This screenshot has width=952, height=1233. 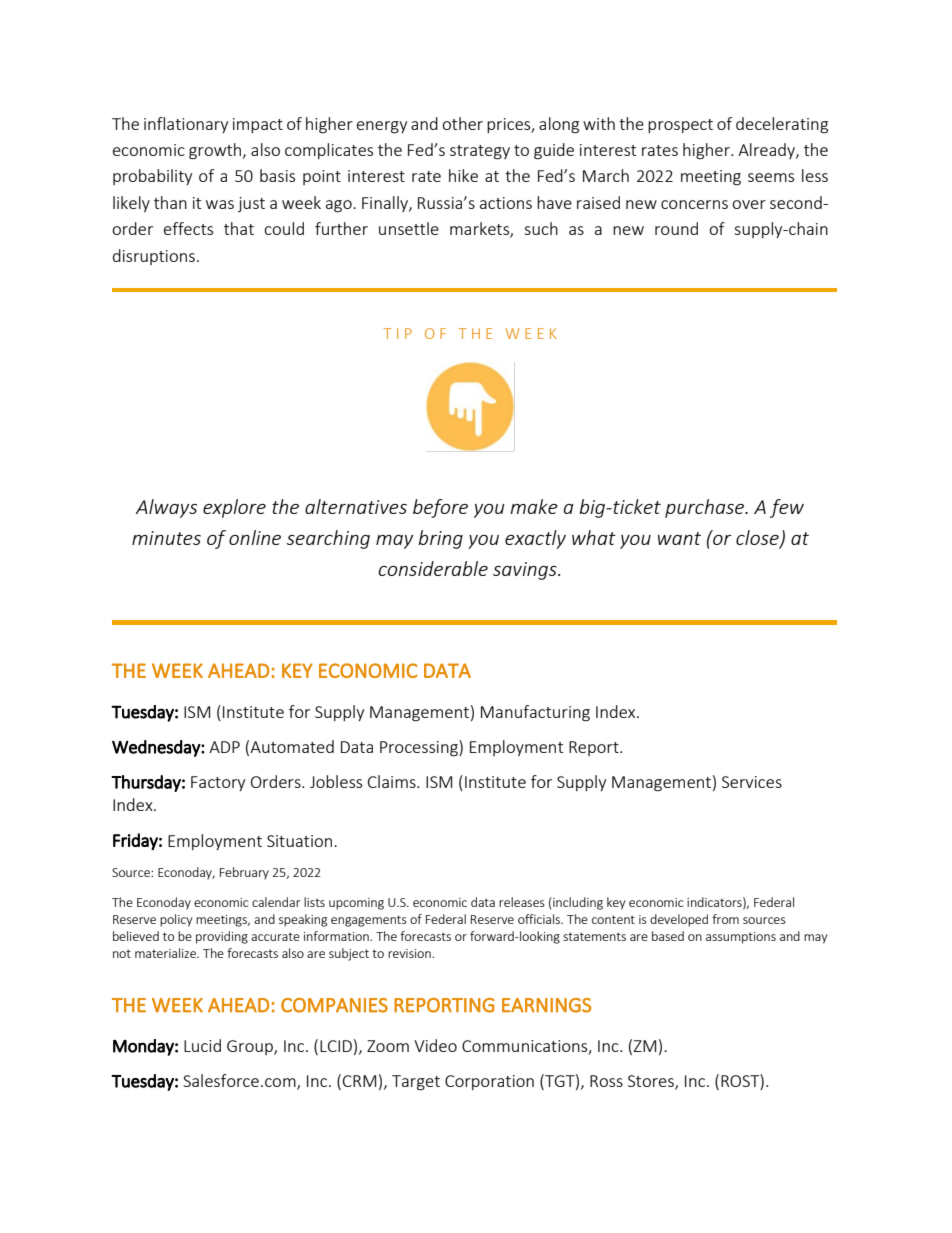 What do you see at coordinates (679, 538) in the screenshot?
I see `want` at bounding box center [679, 538].
